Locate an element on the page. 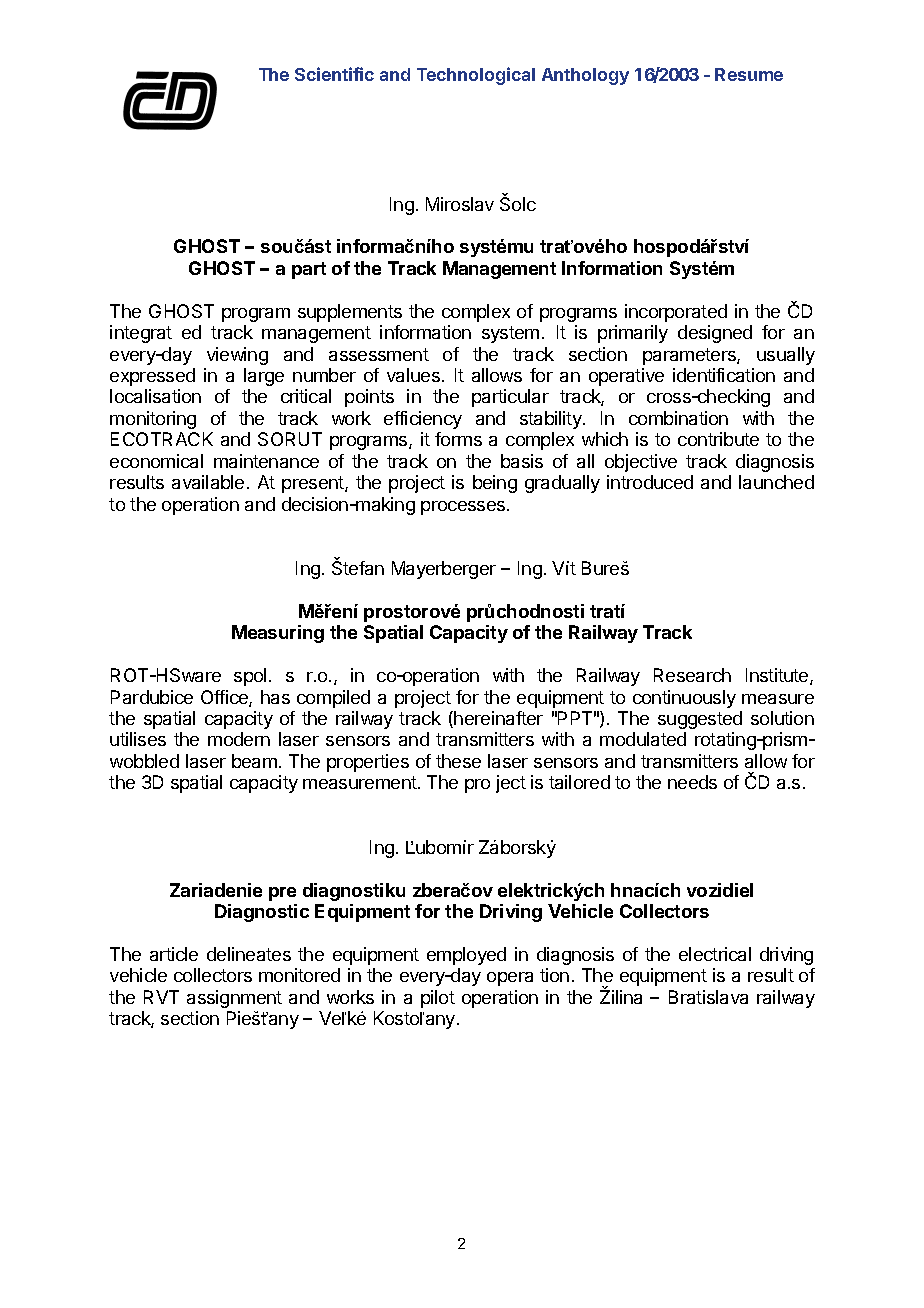  Technological is located at coordinates (476, 76).
